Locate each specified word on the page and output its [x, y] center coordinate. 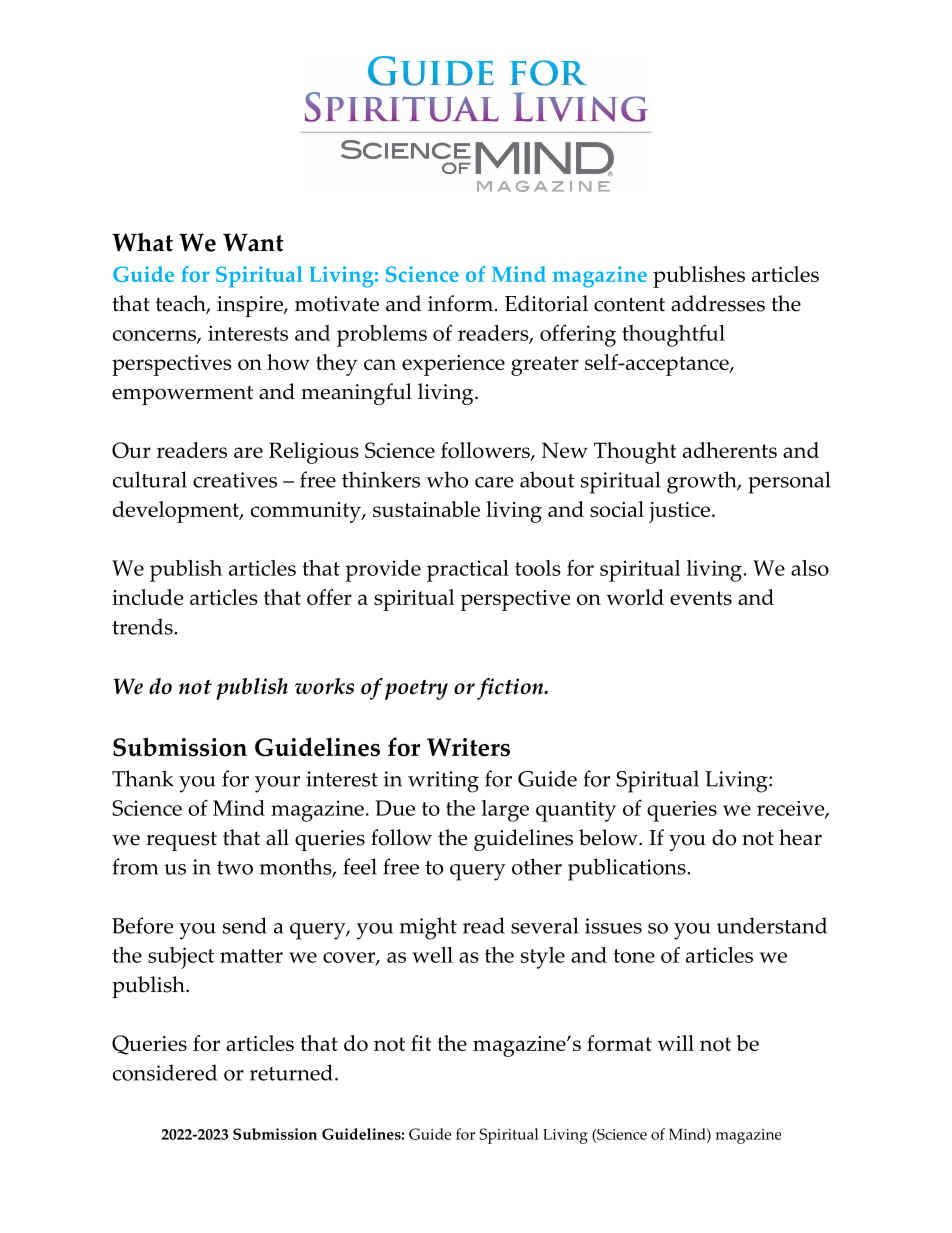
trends [143, 626]
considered [165, 1072]
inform [460, 303]
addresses [718, 303]
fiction [511, 689]
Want [253, 242]
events [701, 598]
